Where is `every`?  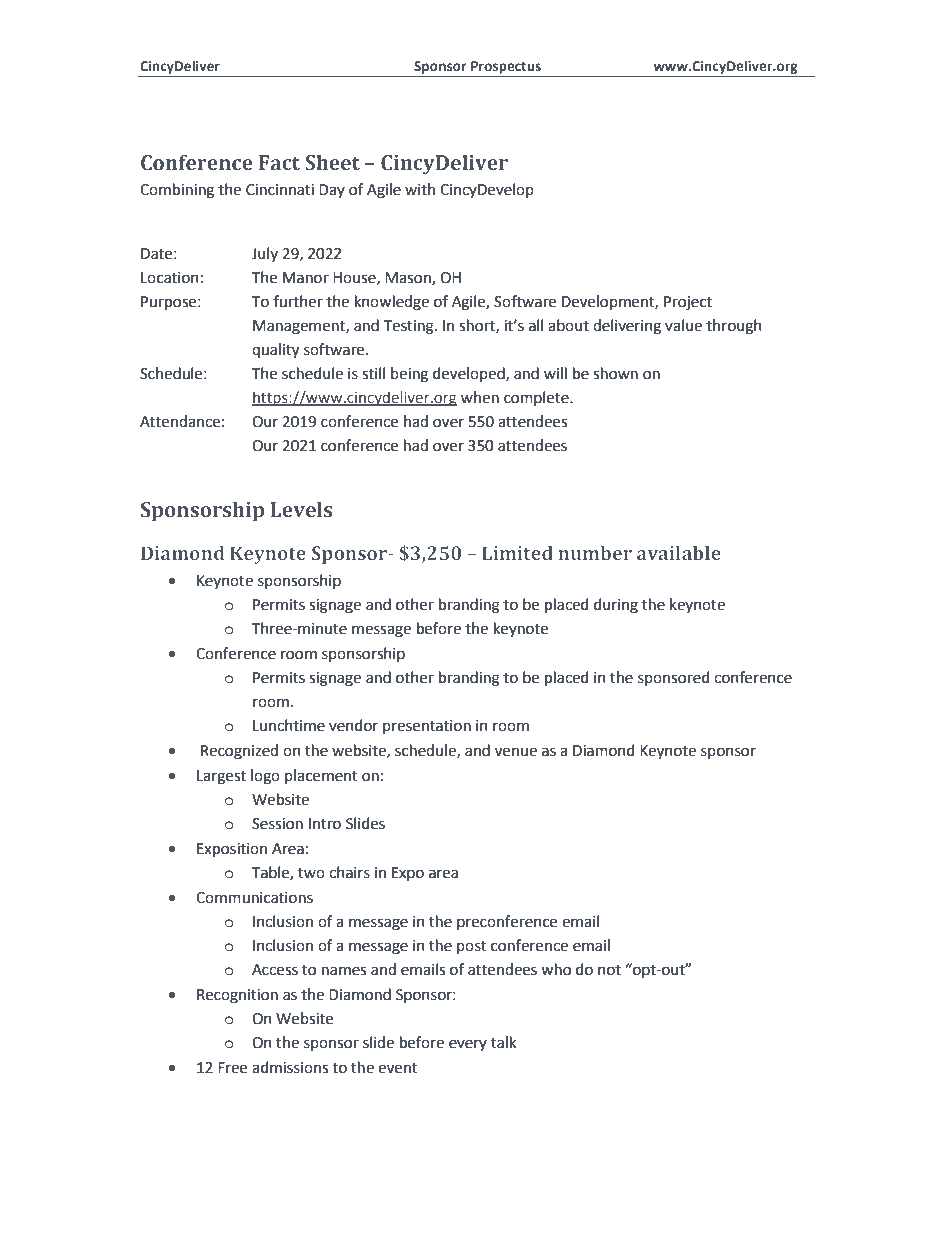 every is located at coordinates (468, 1045).
